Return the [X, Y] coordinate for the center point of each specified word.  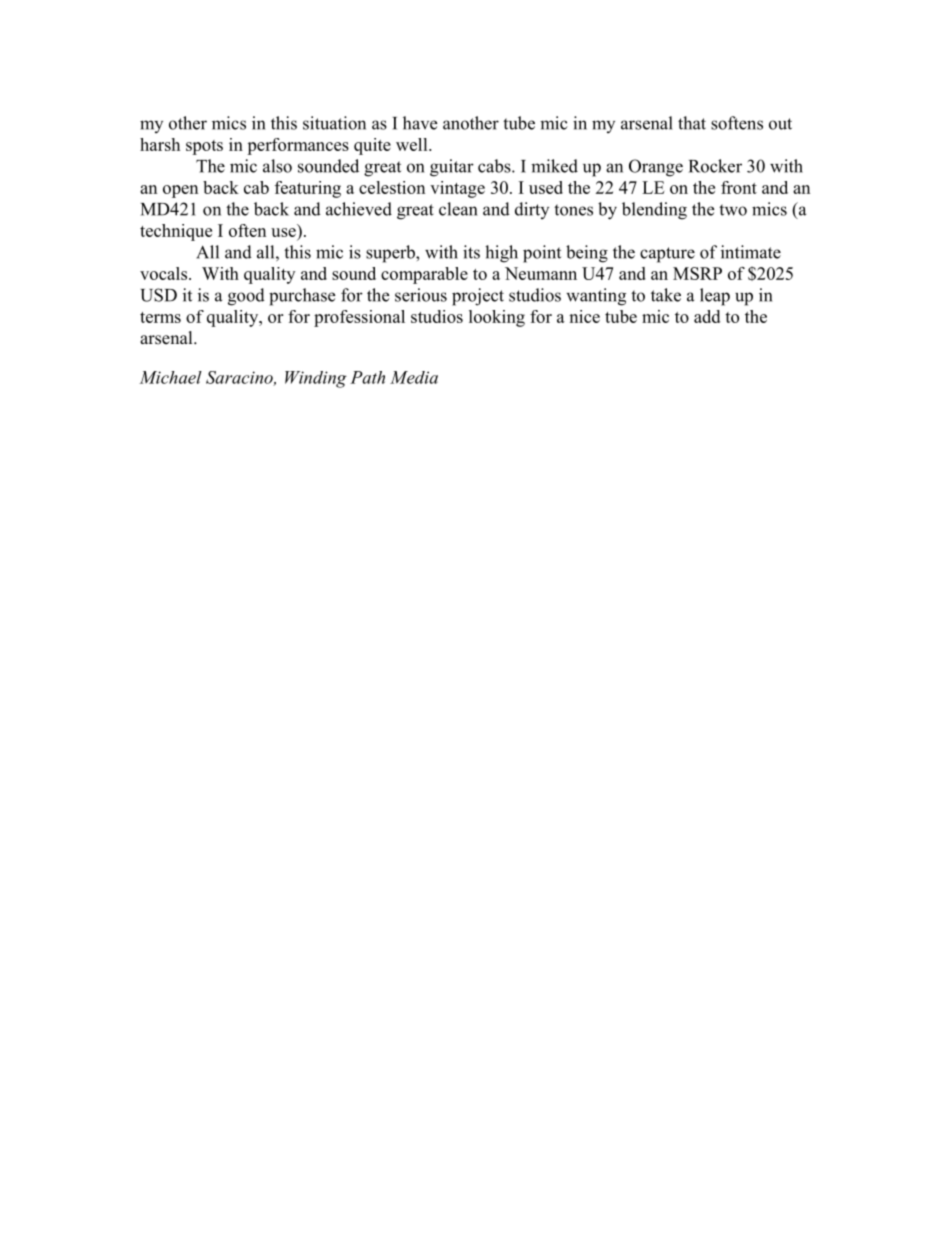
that [692, 123]
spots [204, 147]
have [420, 123]
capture [667, 255]
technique [176, 232]
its [471, 252]
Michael [170, 377]
